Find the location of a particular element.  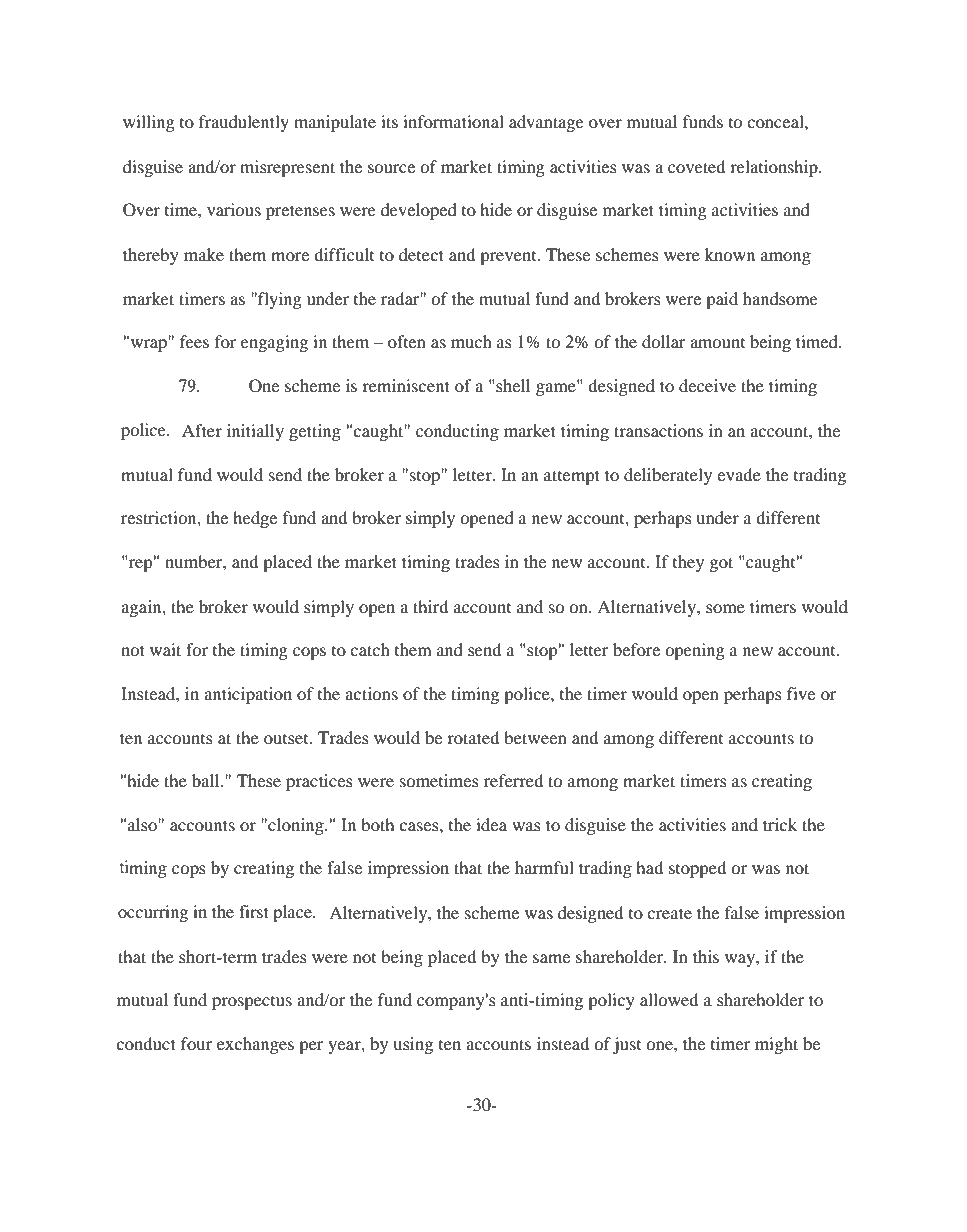

fraudulently is located at coordinates (244, 123).
